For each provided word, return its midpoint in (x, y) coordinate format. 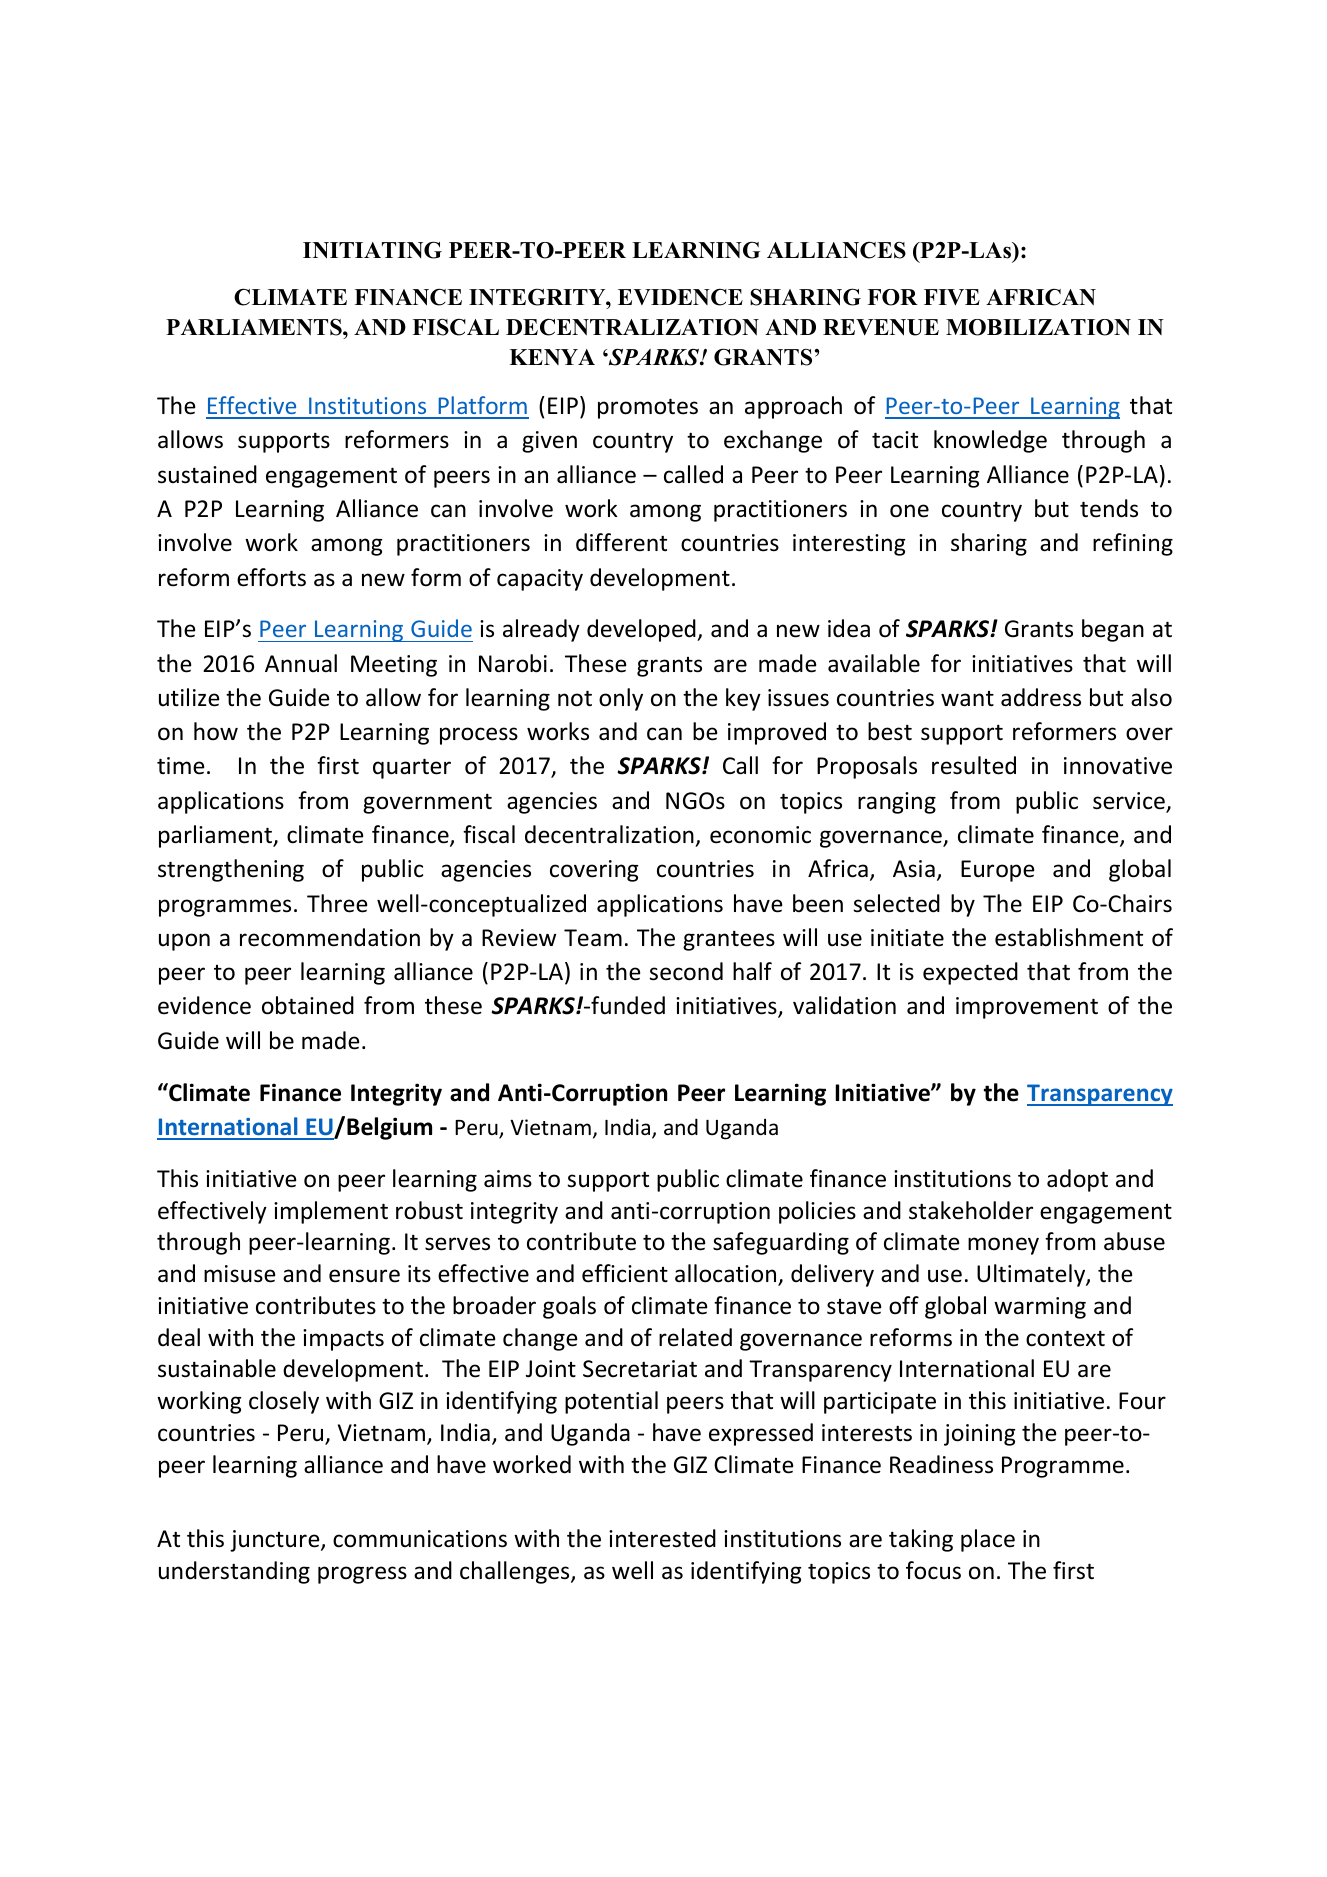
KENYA (552, 357)
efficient (625, 1273)
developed (642, 630)
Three (337, 903)
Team (593, 938)
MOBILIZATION (1038, 327)
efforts (271, 577)
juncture (276, 1541)
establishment (1069, 937)
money (1003, 1246)
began (1113, 630)
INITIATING (372, 250)
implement (331, 1212)
